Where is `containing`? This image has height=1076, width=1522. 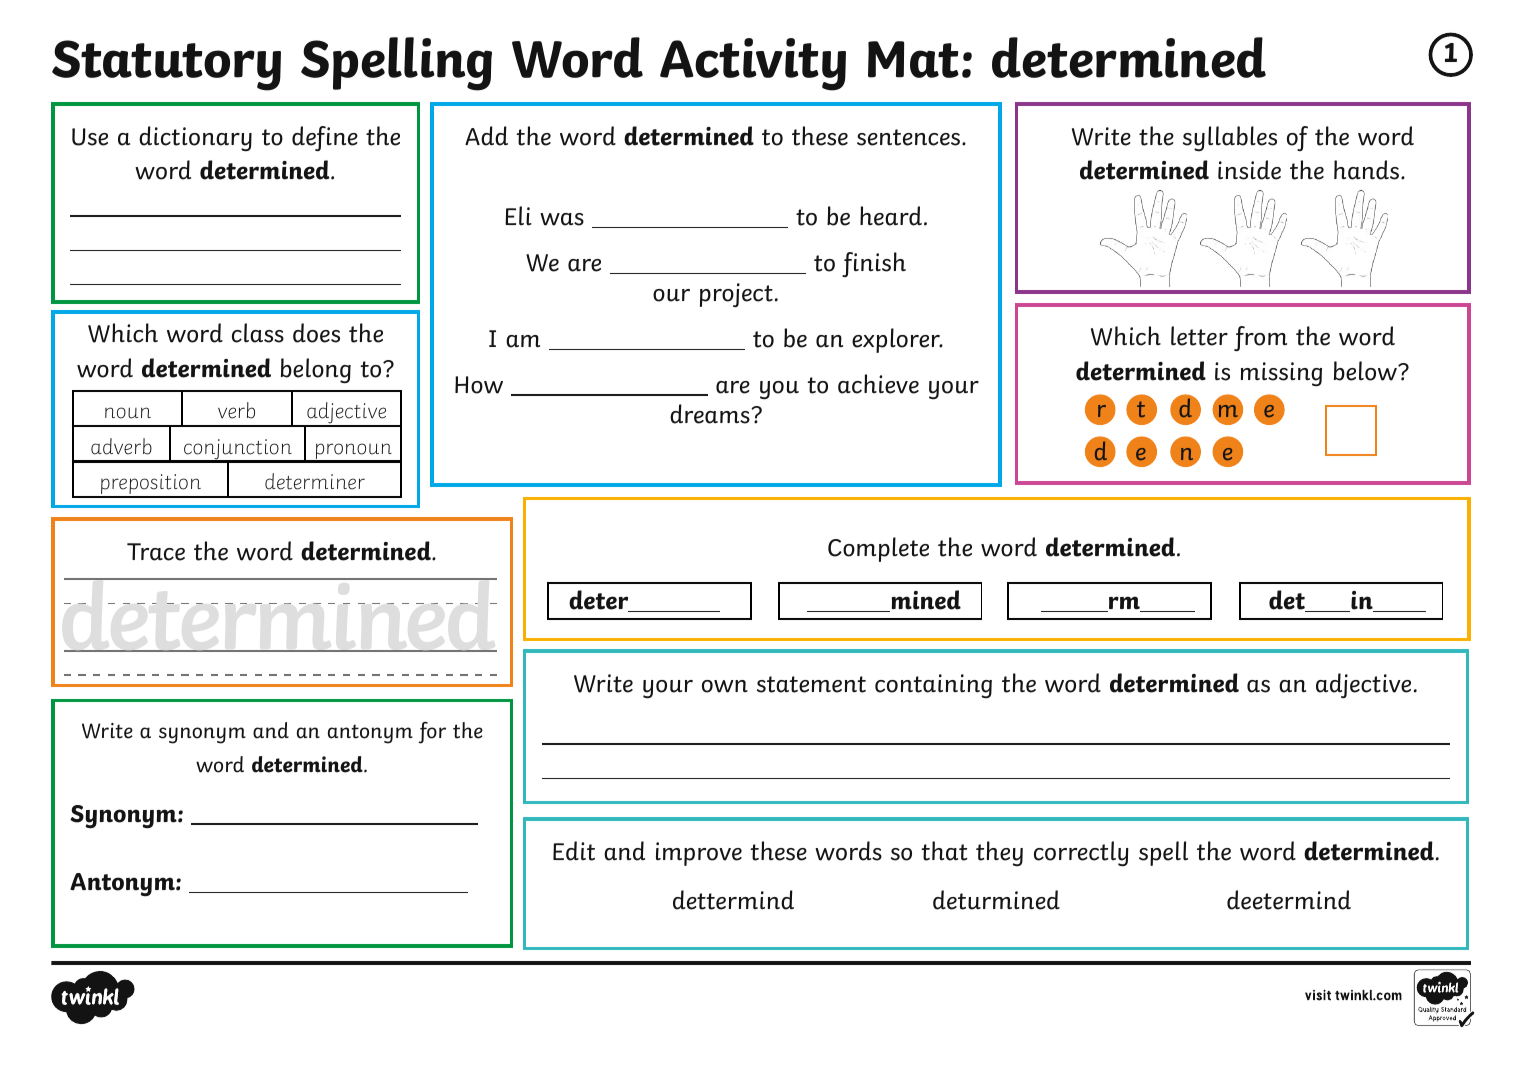 containing is located at coordinates (933, 686).
